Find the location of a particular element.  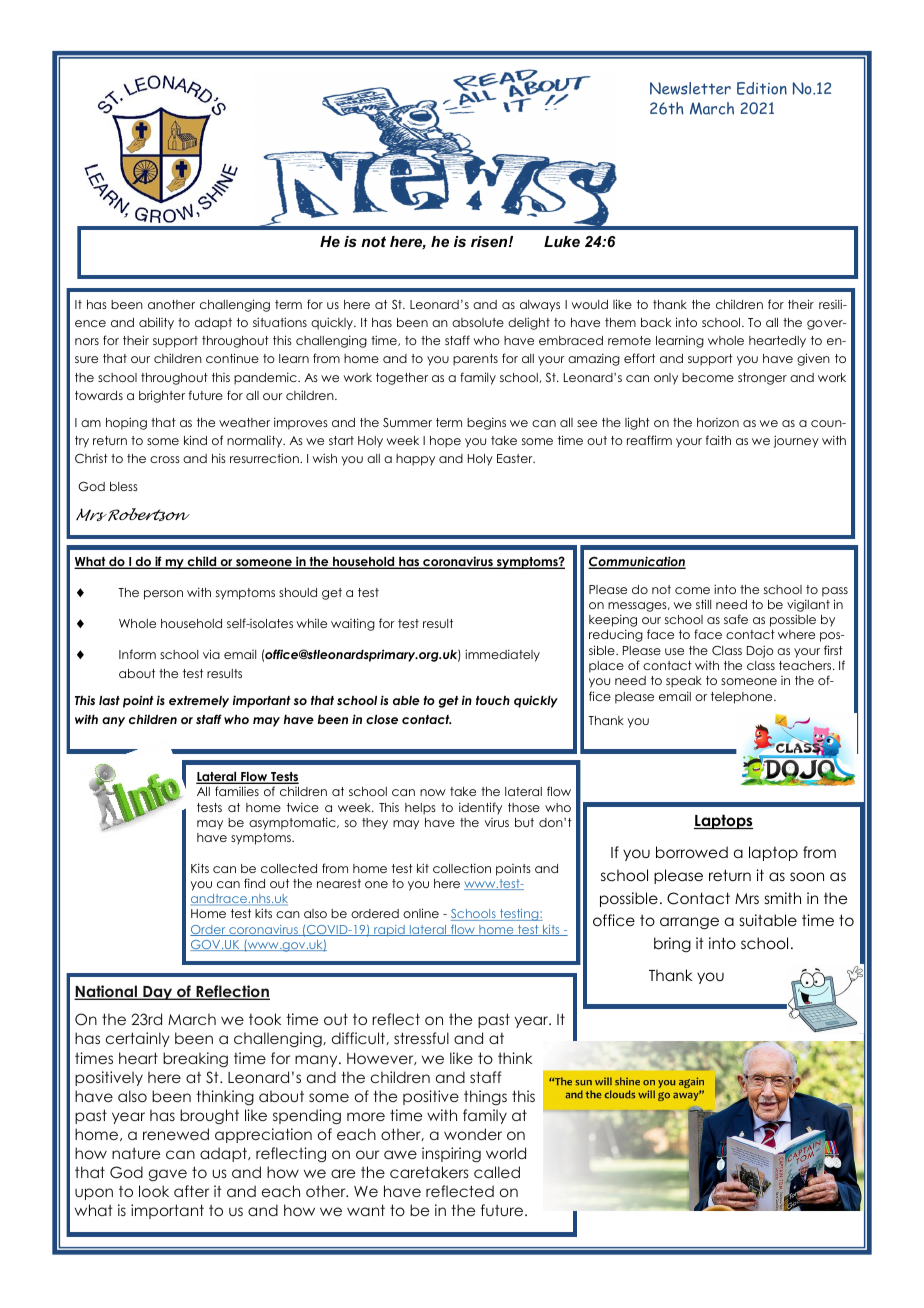

online is located at coordinates (421, 913).
